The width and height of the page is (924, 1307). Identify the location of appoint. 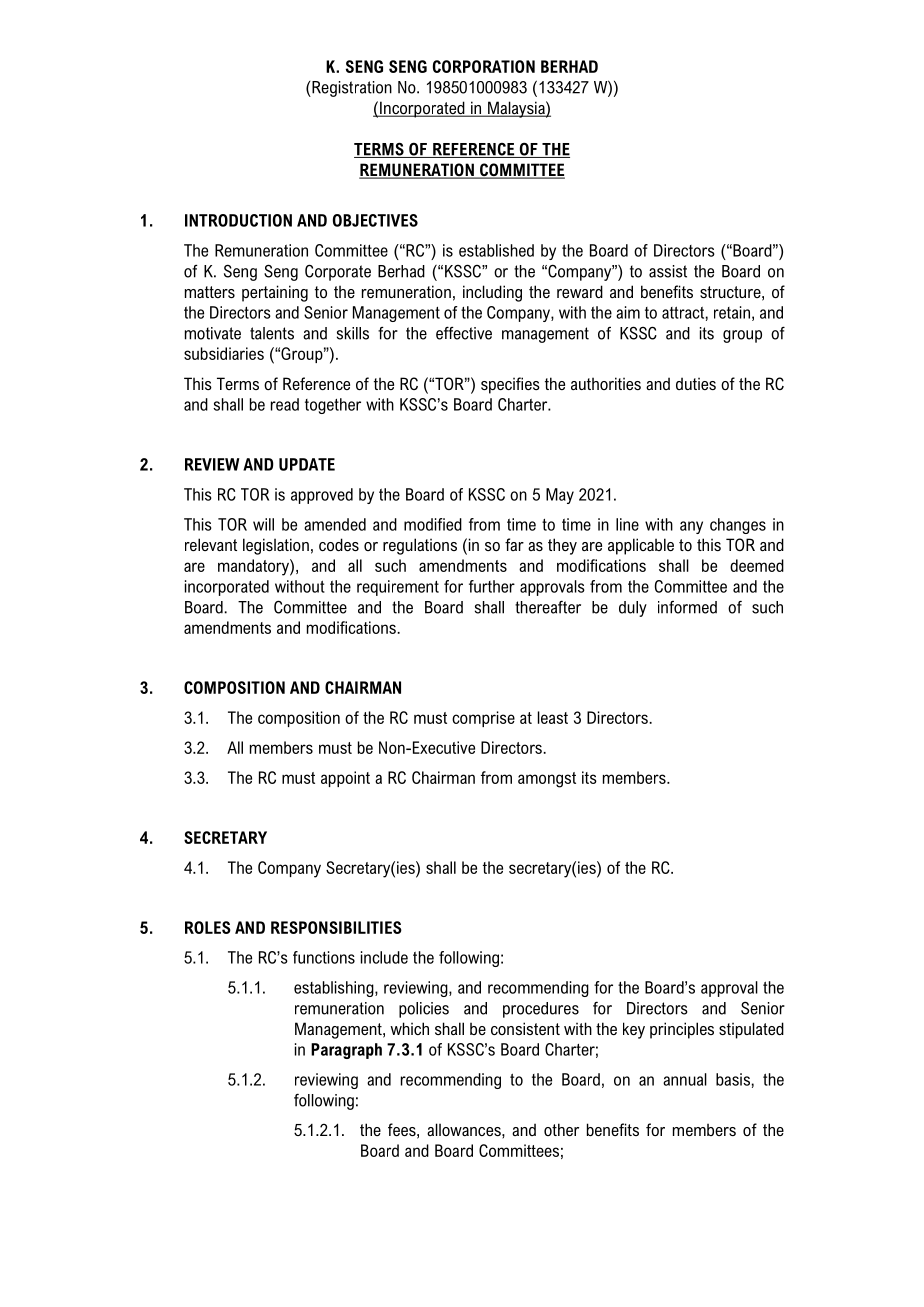
(345, 779).
